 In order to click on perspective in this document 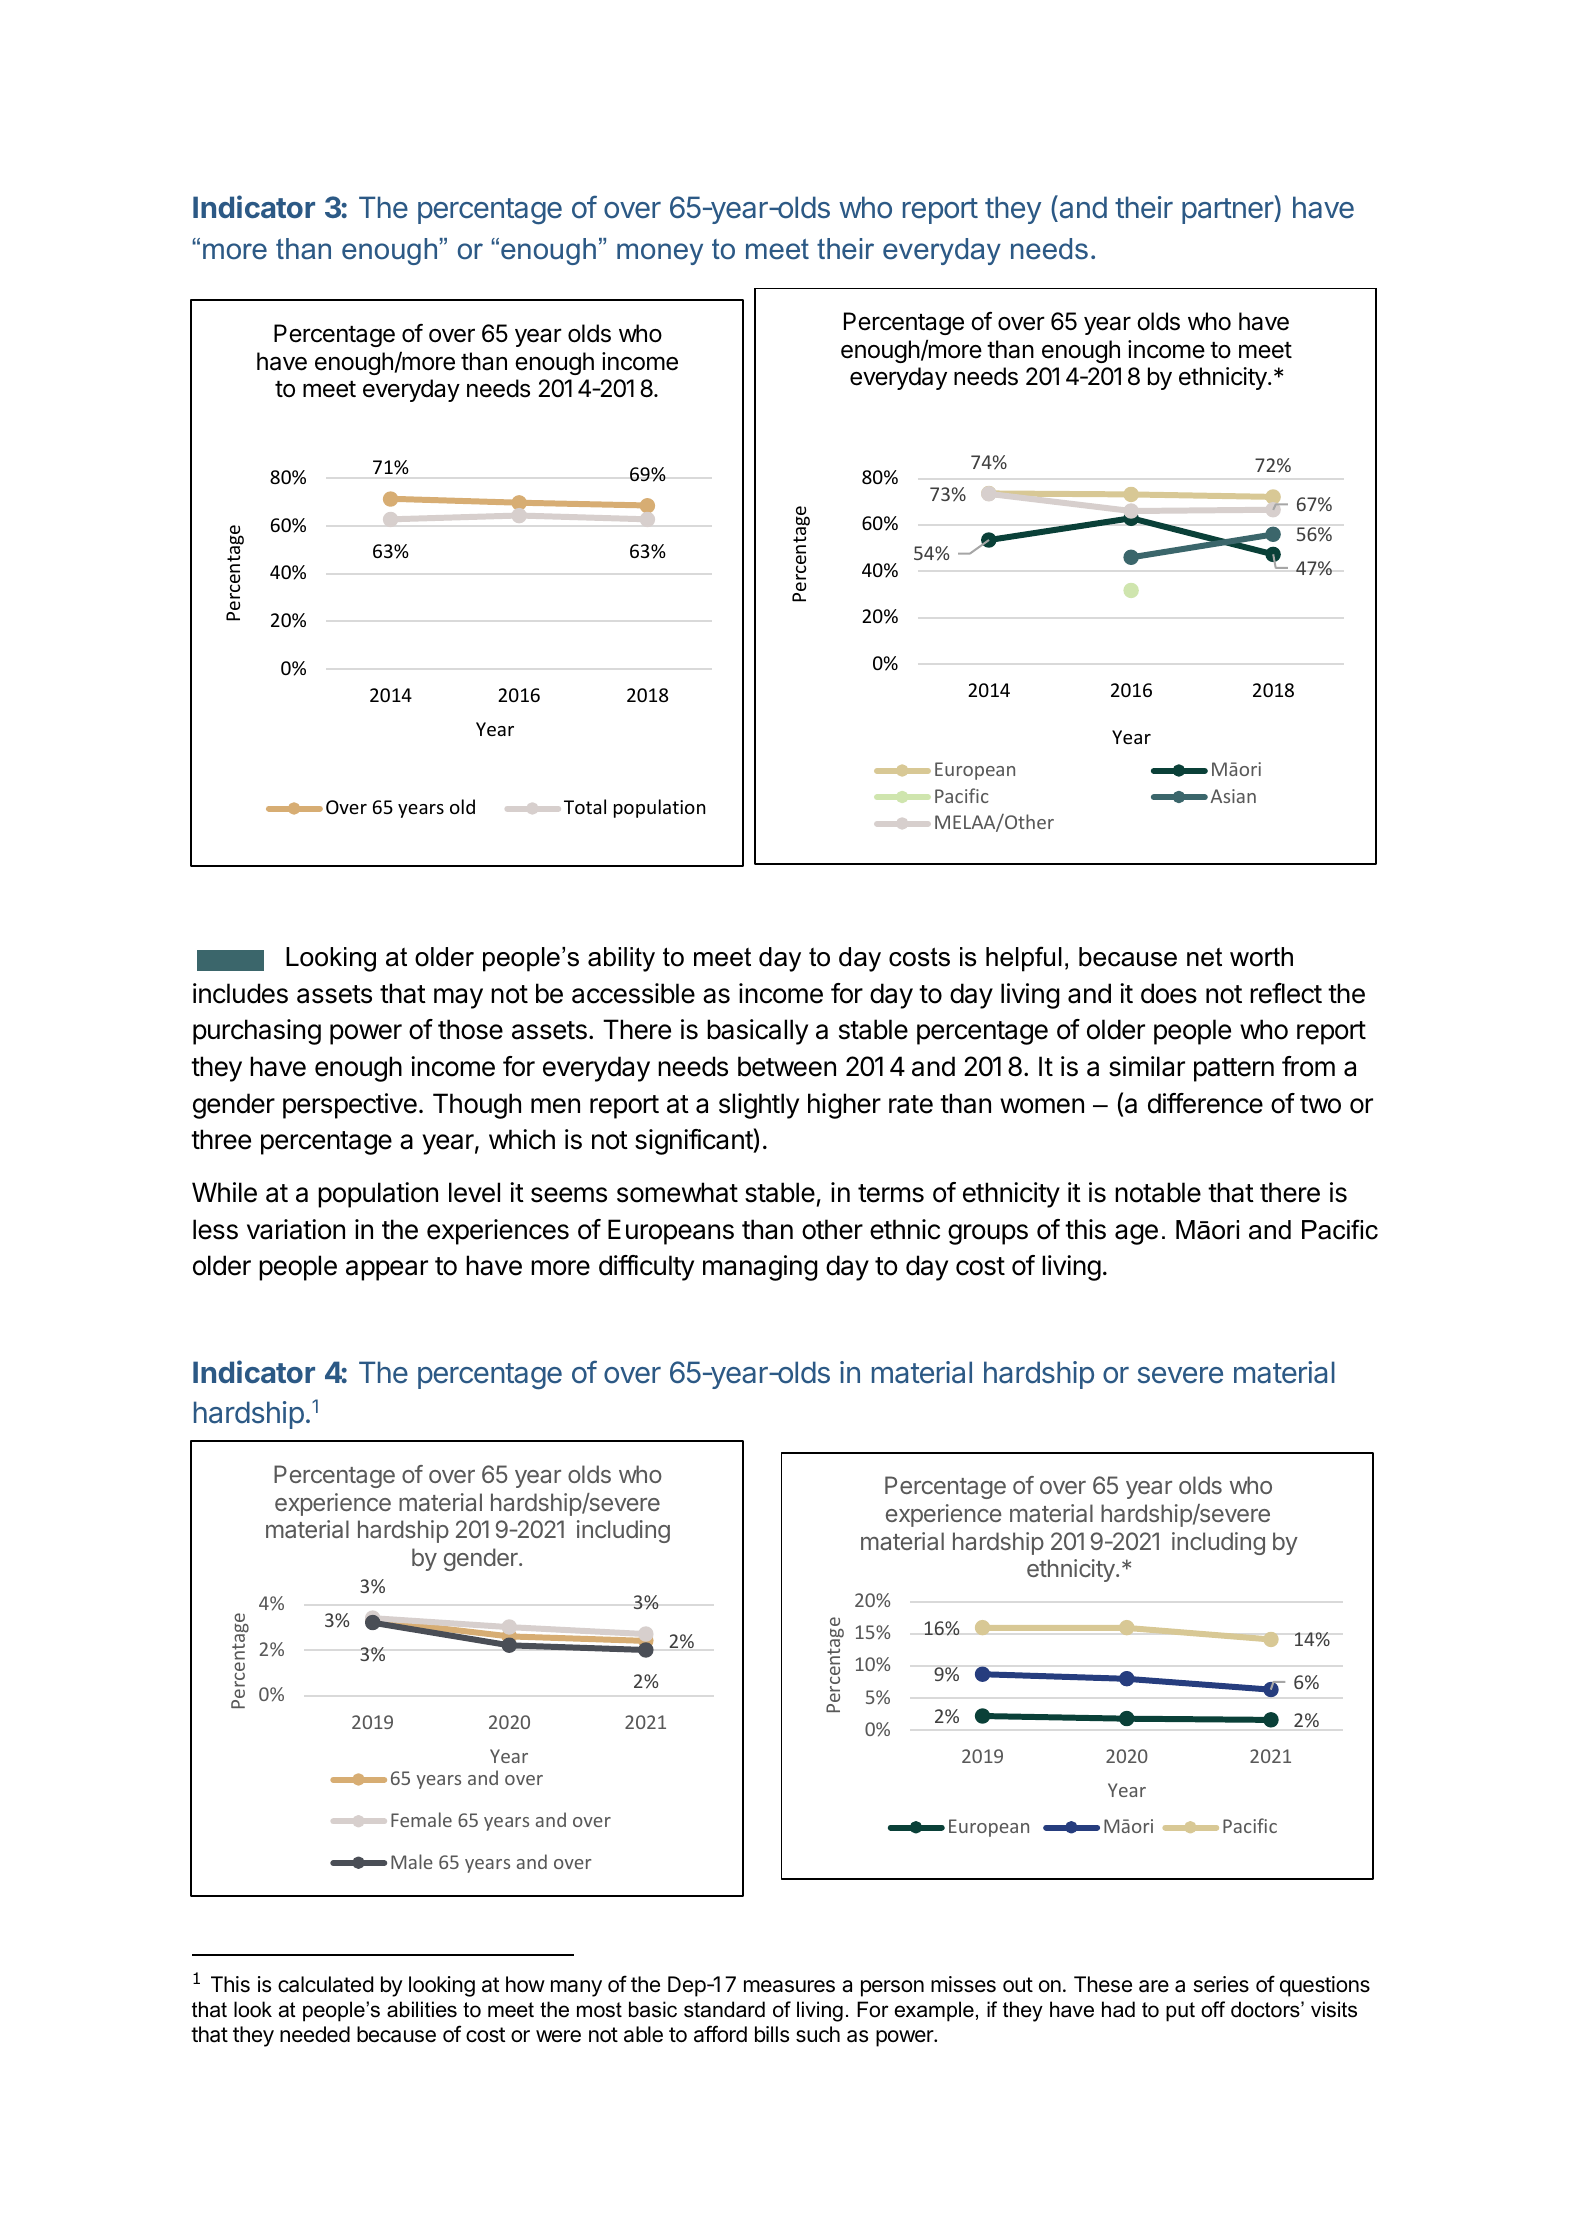, I will do `click(350, 1106)`.
